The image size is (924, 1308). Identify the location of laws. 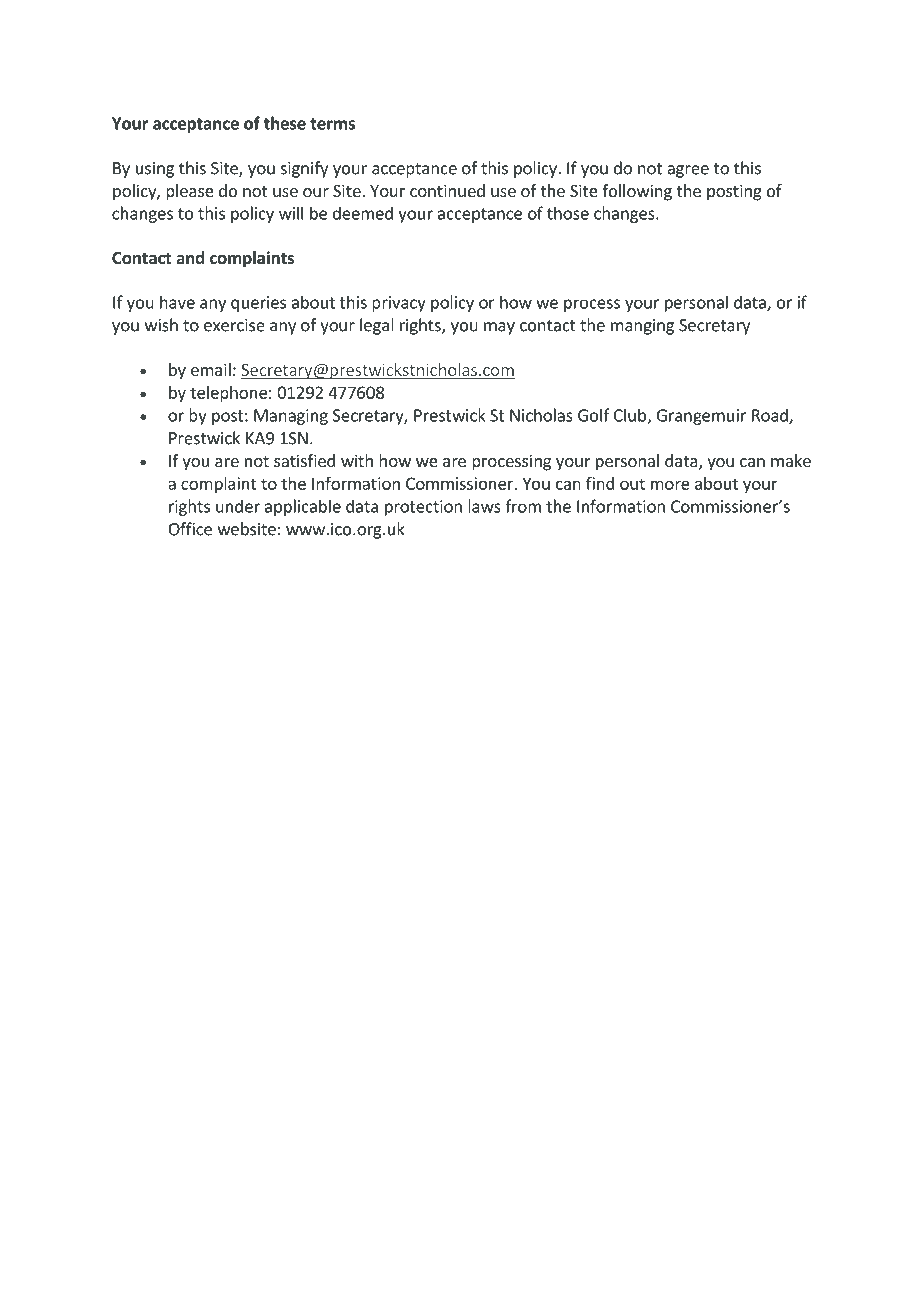
(484, 506).
